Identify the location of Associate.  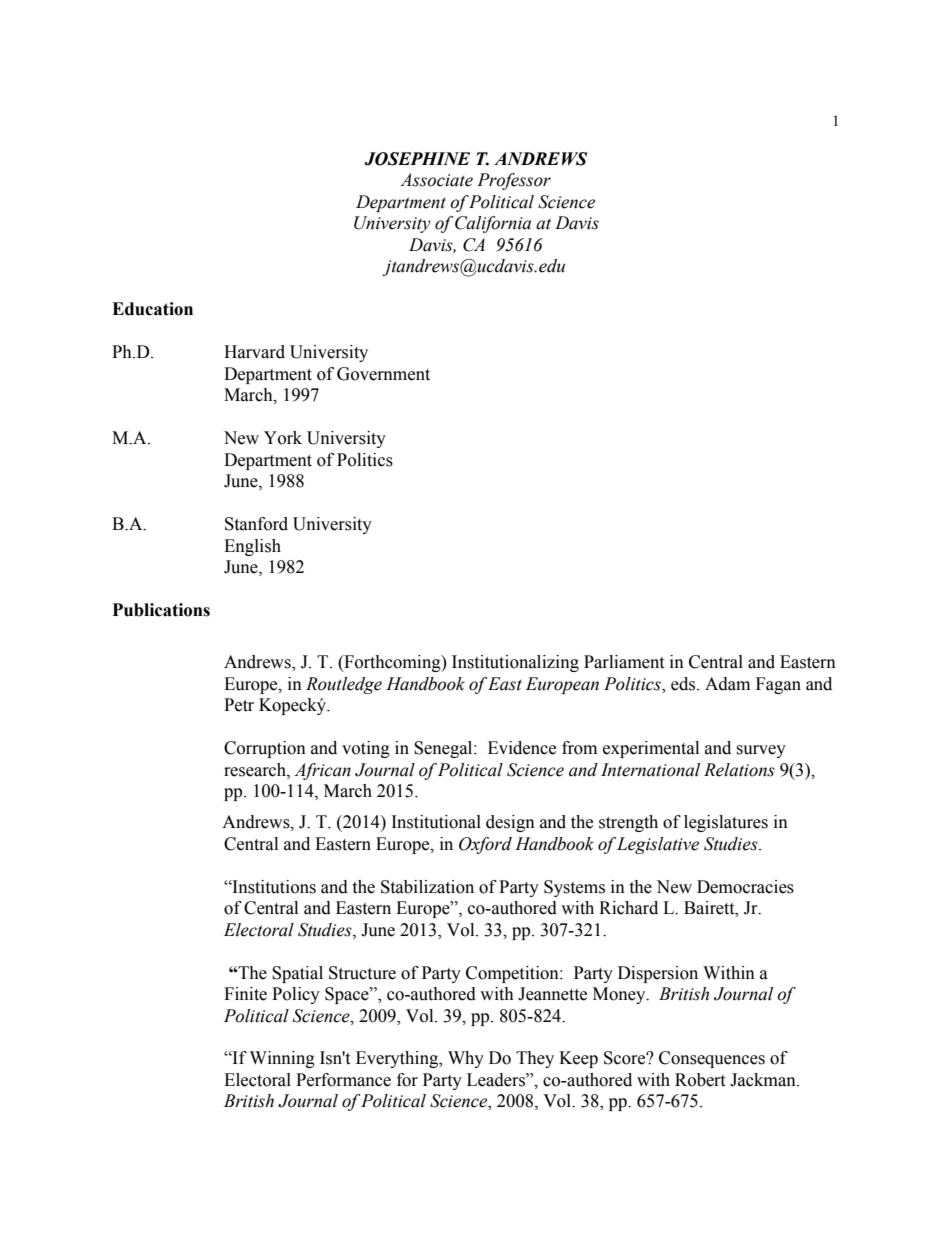
(436, 180).
